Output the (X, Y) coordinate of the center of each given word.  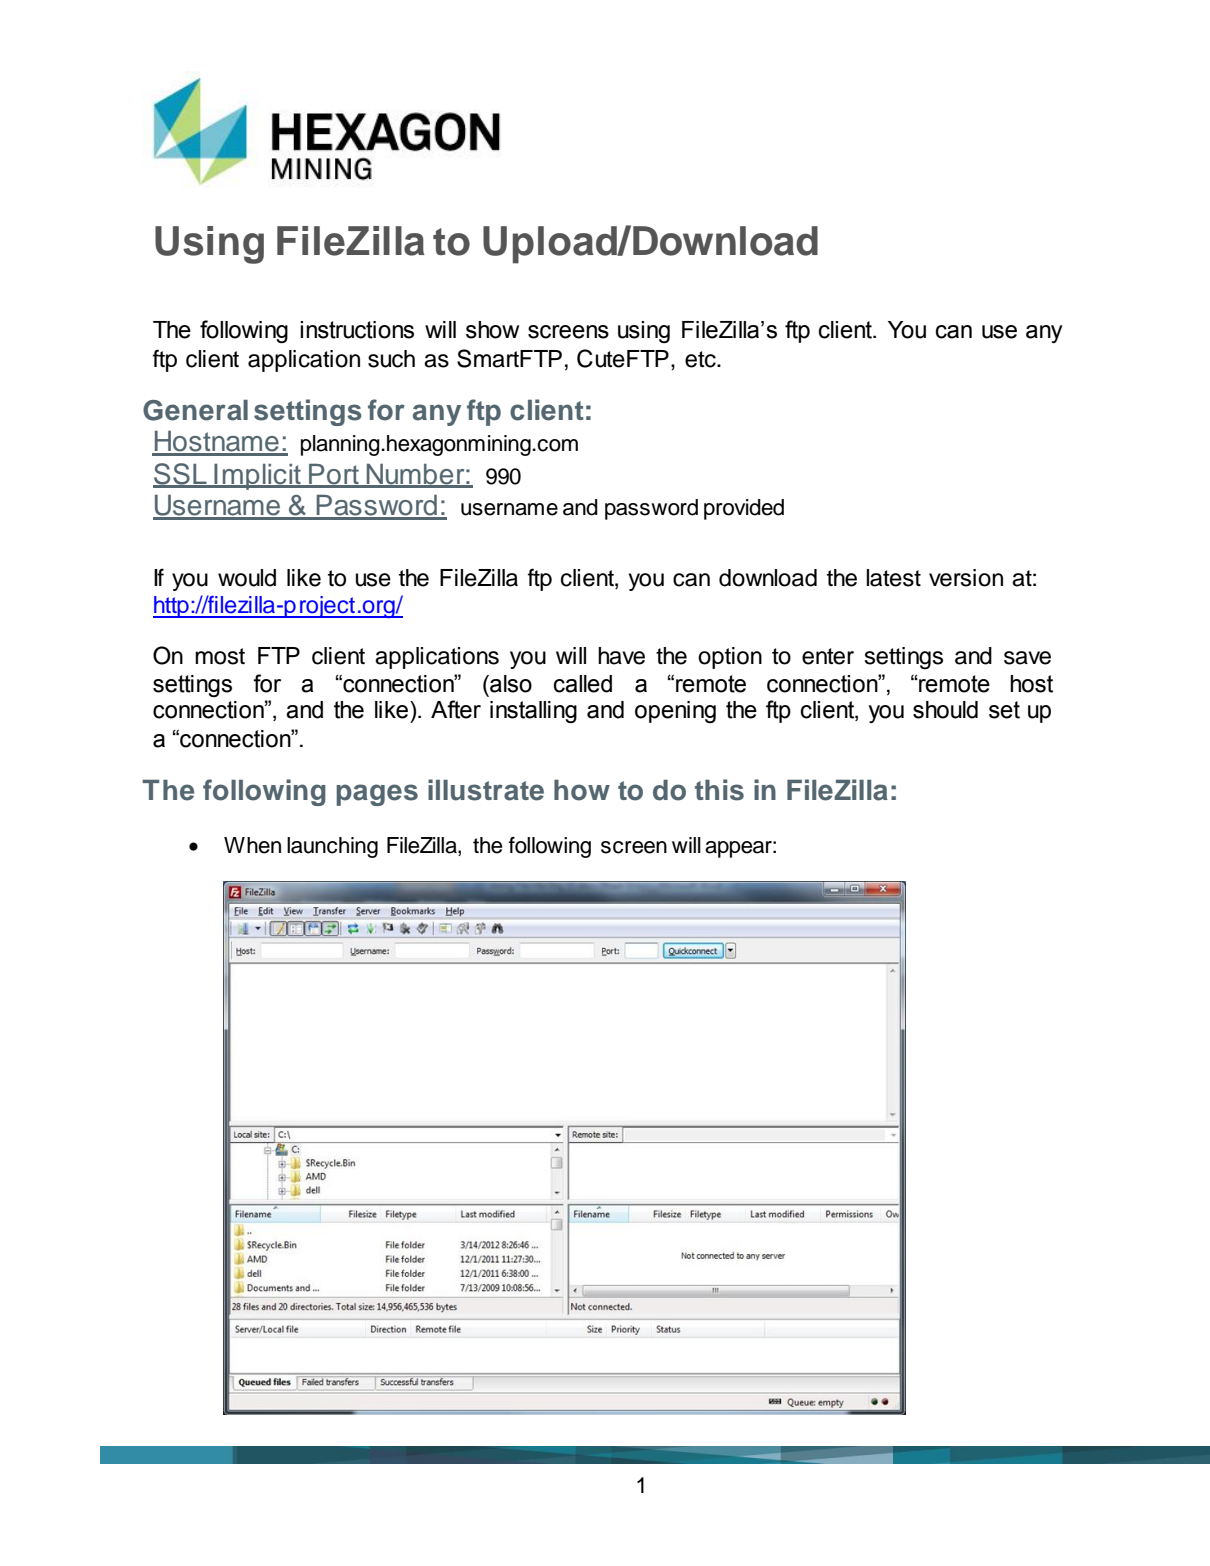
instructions (357, 330)
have (621, 656)
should (945, 710)
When (252, 845)
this (719, 790)
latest (893, 578)
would (247, 578)
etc (701, 359)
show (492, 330)
